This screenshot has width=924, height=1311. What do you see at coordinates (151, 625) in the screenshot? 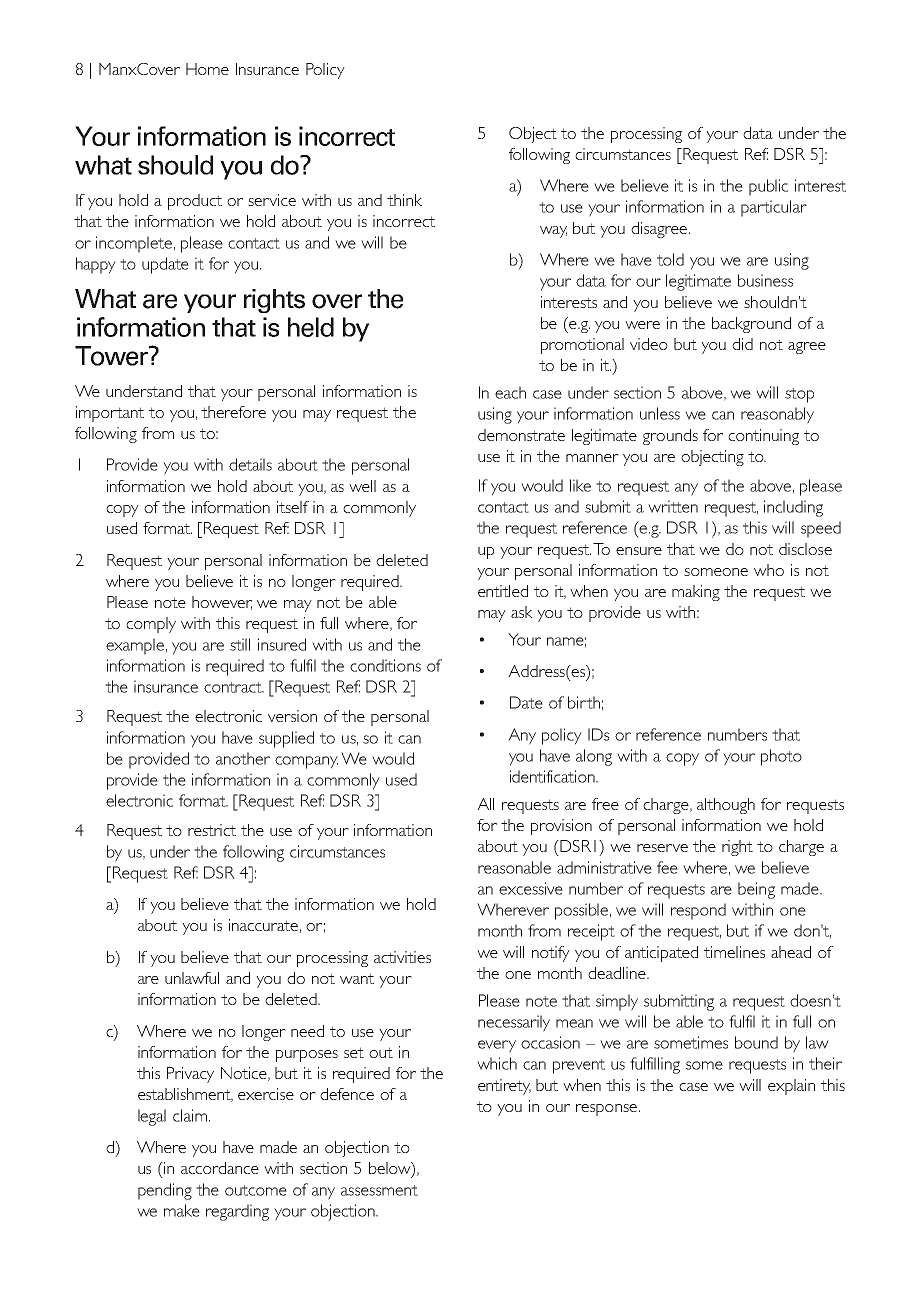
I see `comply` at bounding box center [151, 625].
